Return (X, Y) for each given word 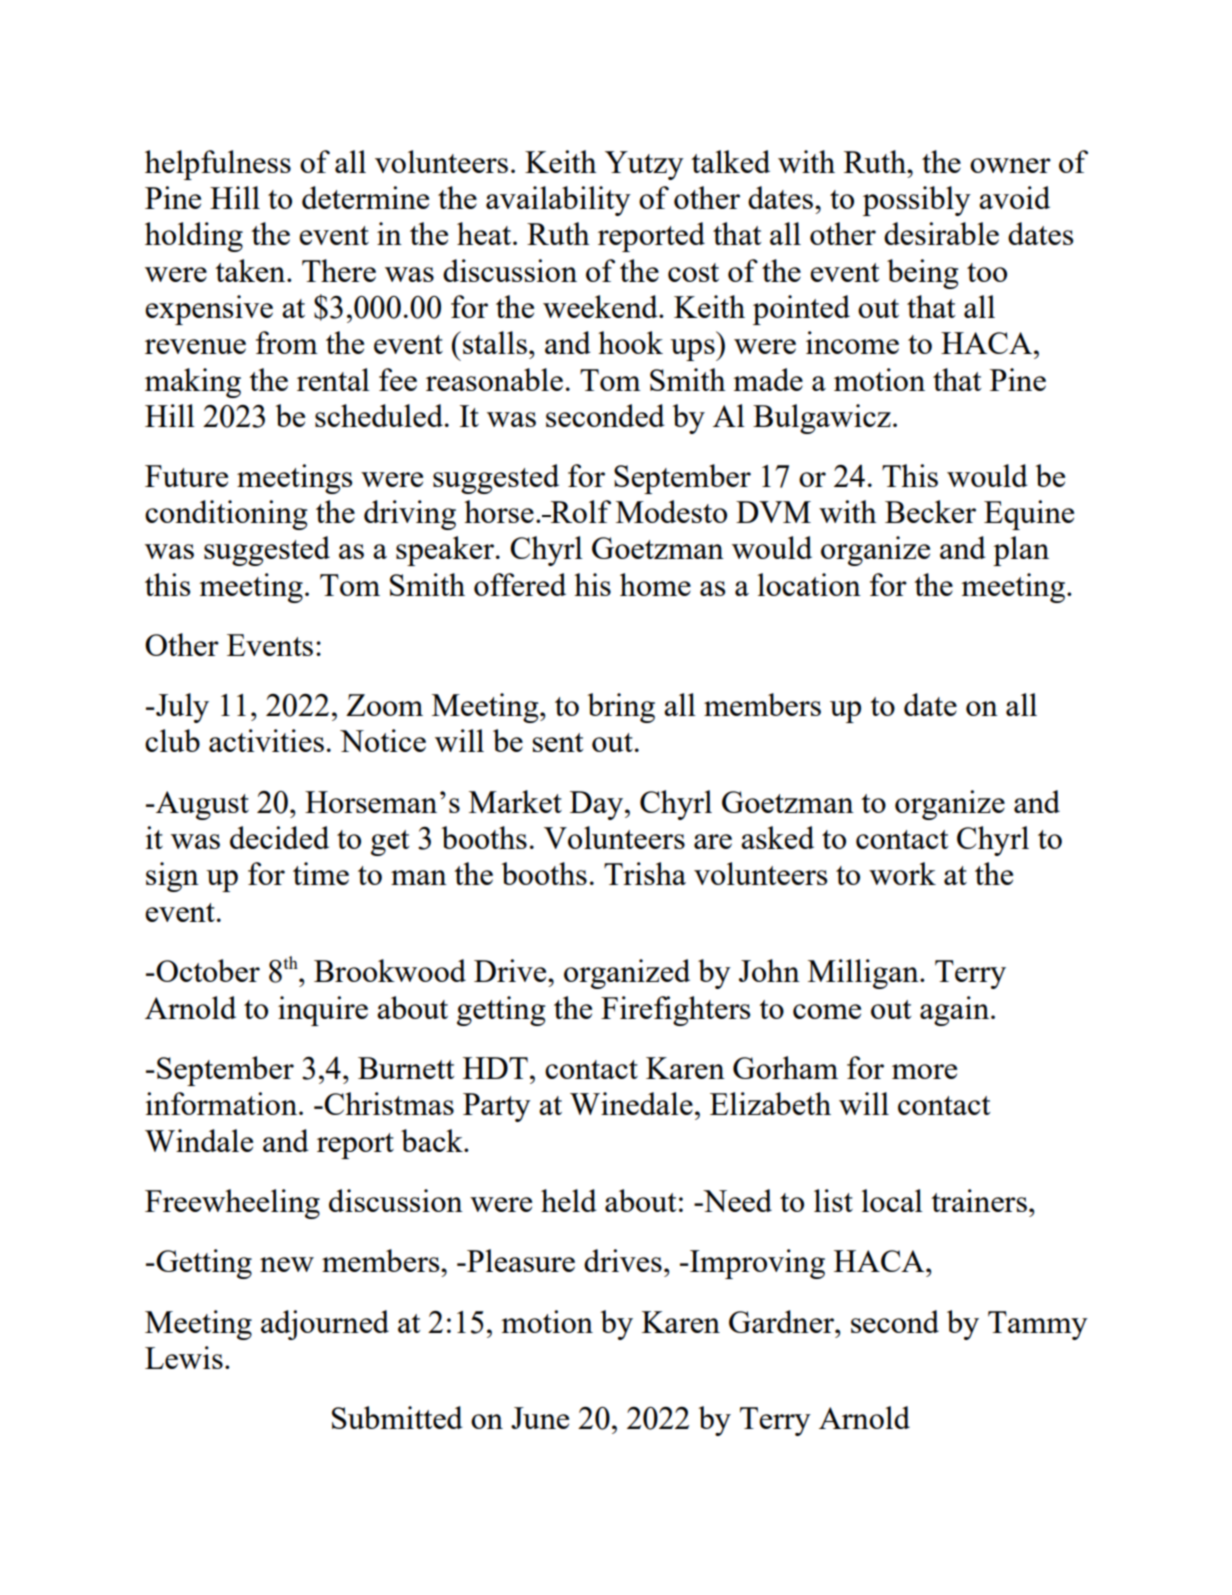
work (902, 873)
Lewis (184, 1357)
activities (266, 740)
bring (621, 708)
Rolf (580, 511)
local (892, 1200)
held (569, 1200)
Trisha (645, 873)
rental (333, 379)
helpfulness (218, 165)
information (221, 1103)
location (809, 584)
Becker (930, 511)
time (321, 873)
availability (558, 201)
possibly (917, 201)
